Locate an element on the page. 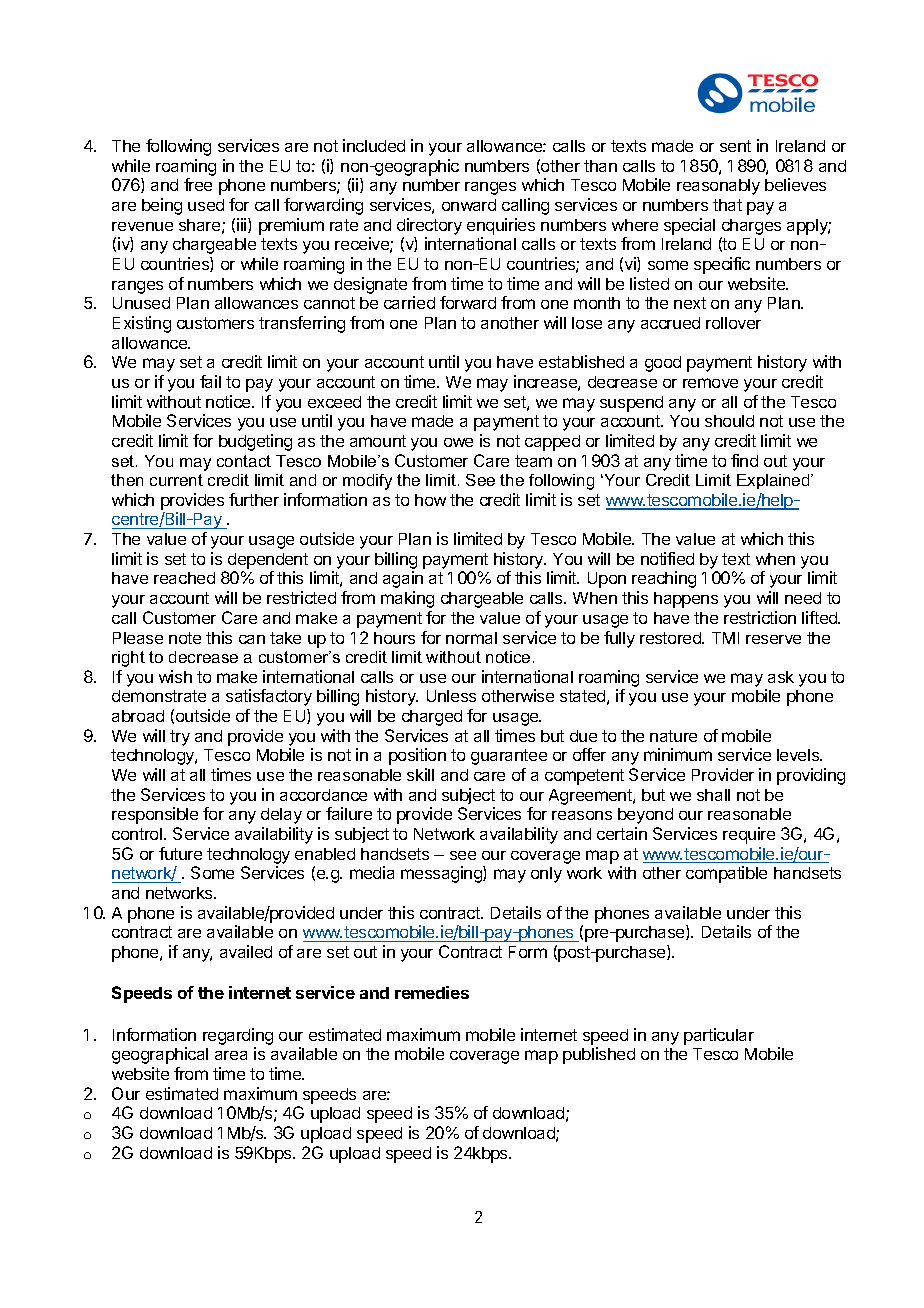 The height and width of the page is (1308, 924). normal is located at coordinates (471, 638).
